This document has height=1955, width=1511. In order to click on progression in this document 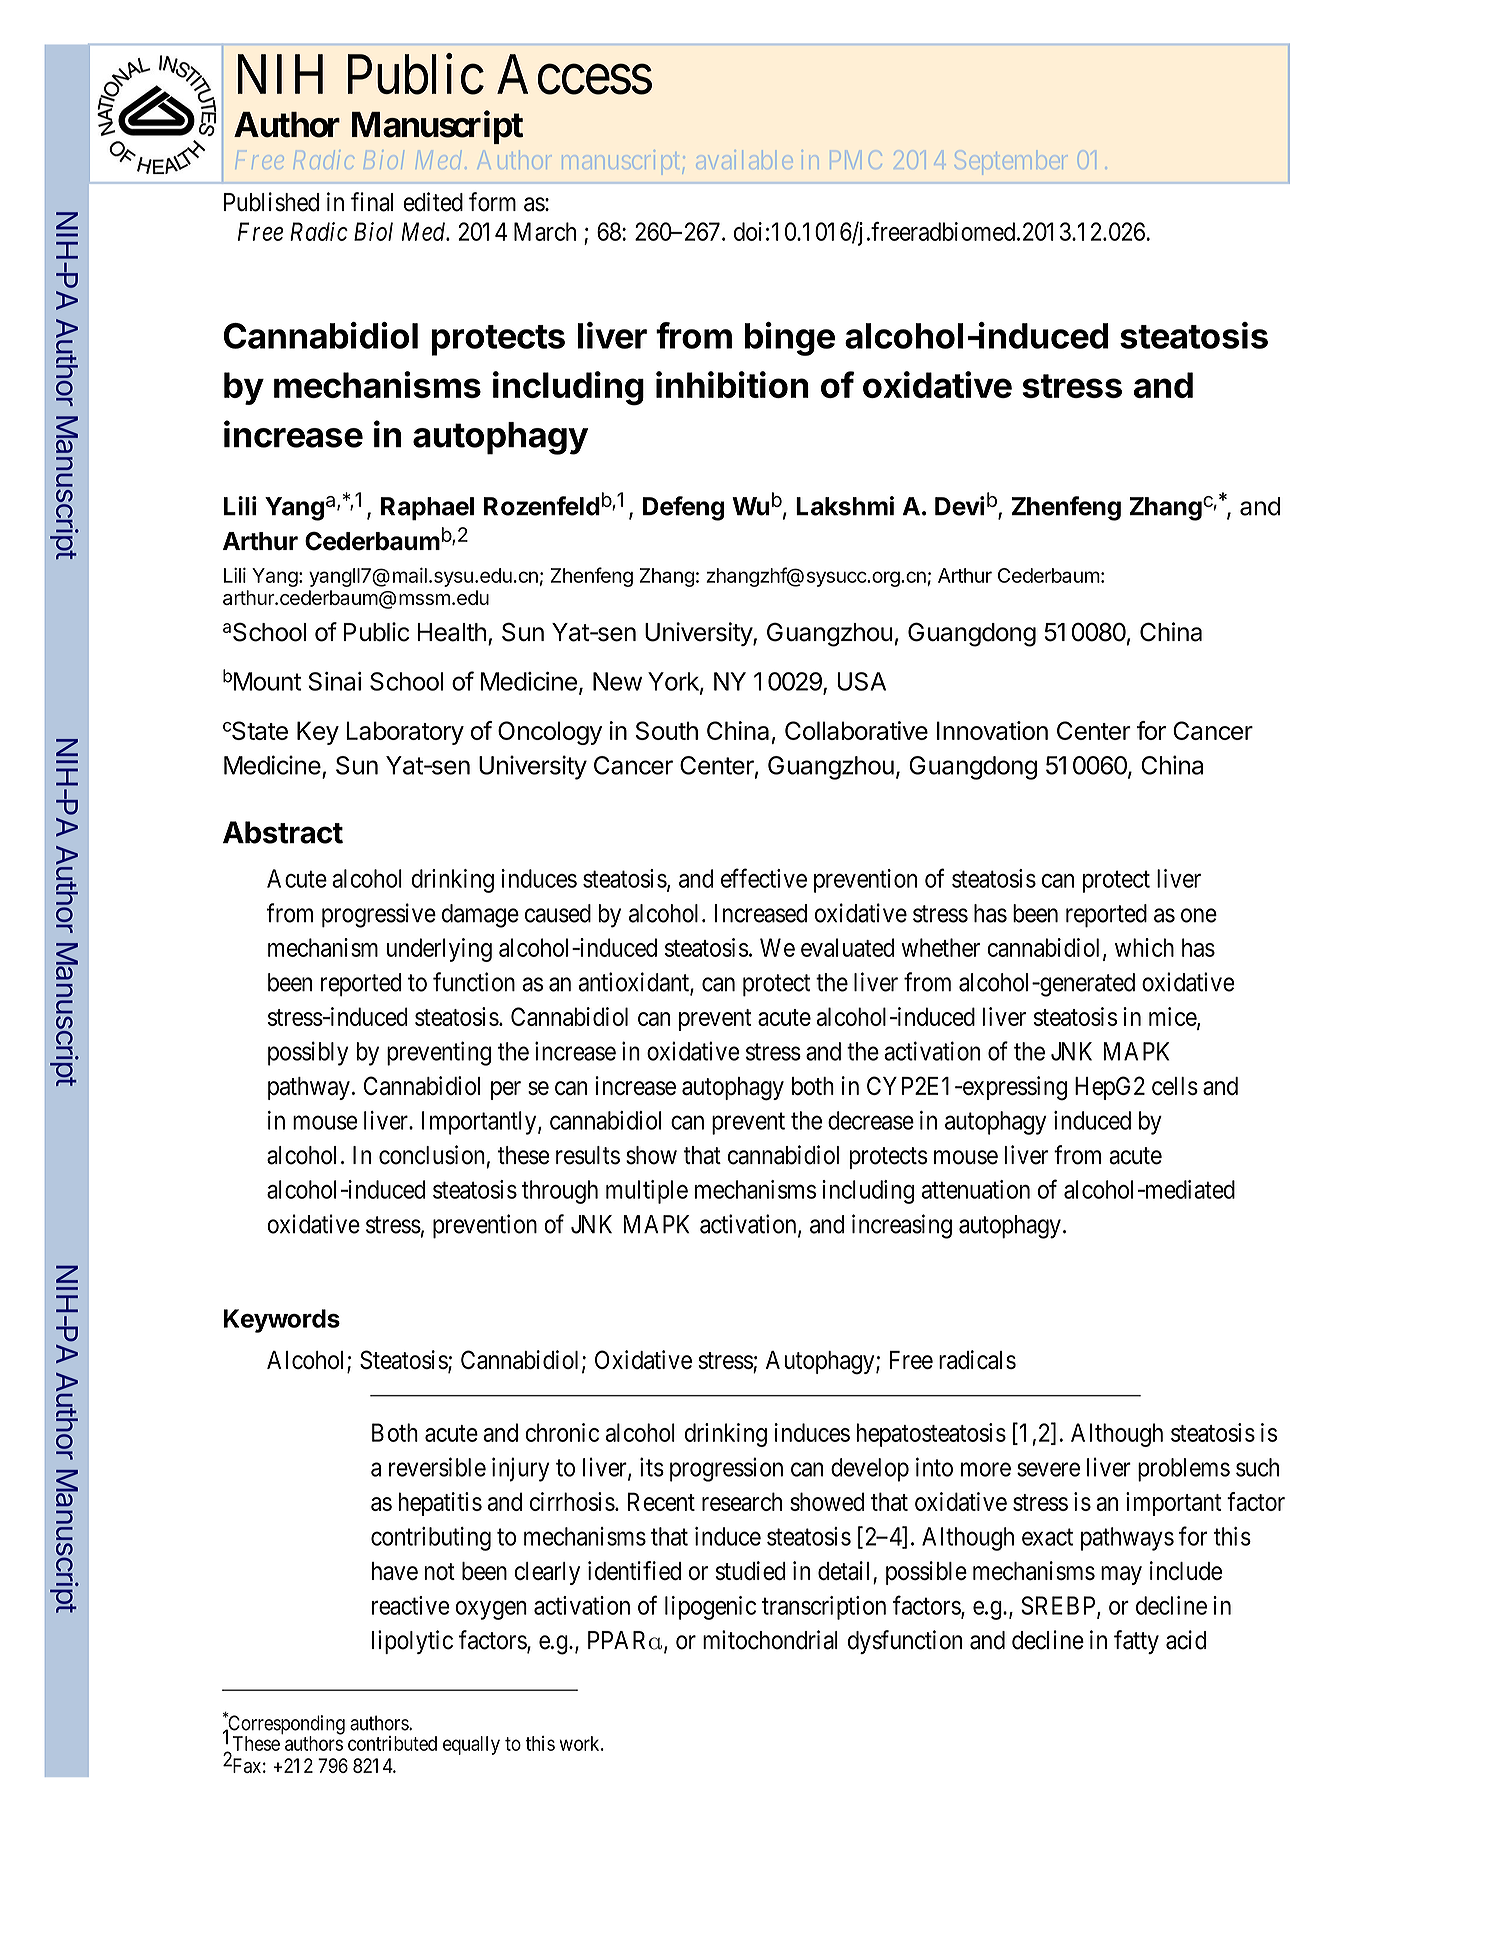, I will do `click(726, 1469)`.
